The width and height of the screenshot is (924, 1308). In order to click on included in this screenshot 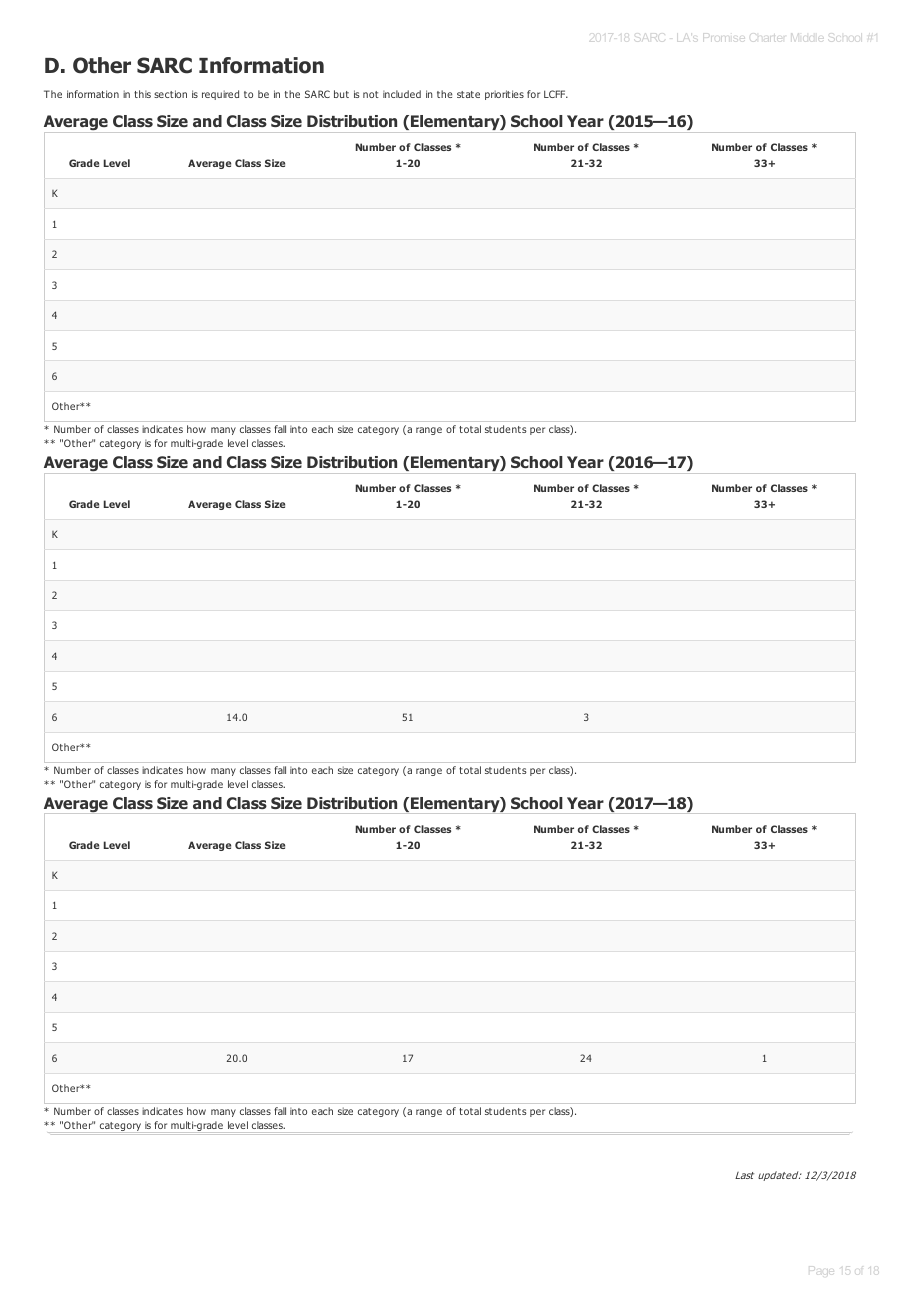, I will do `click(402, 94)`.
